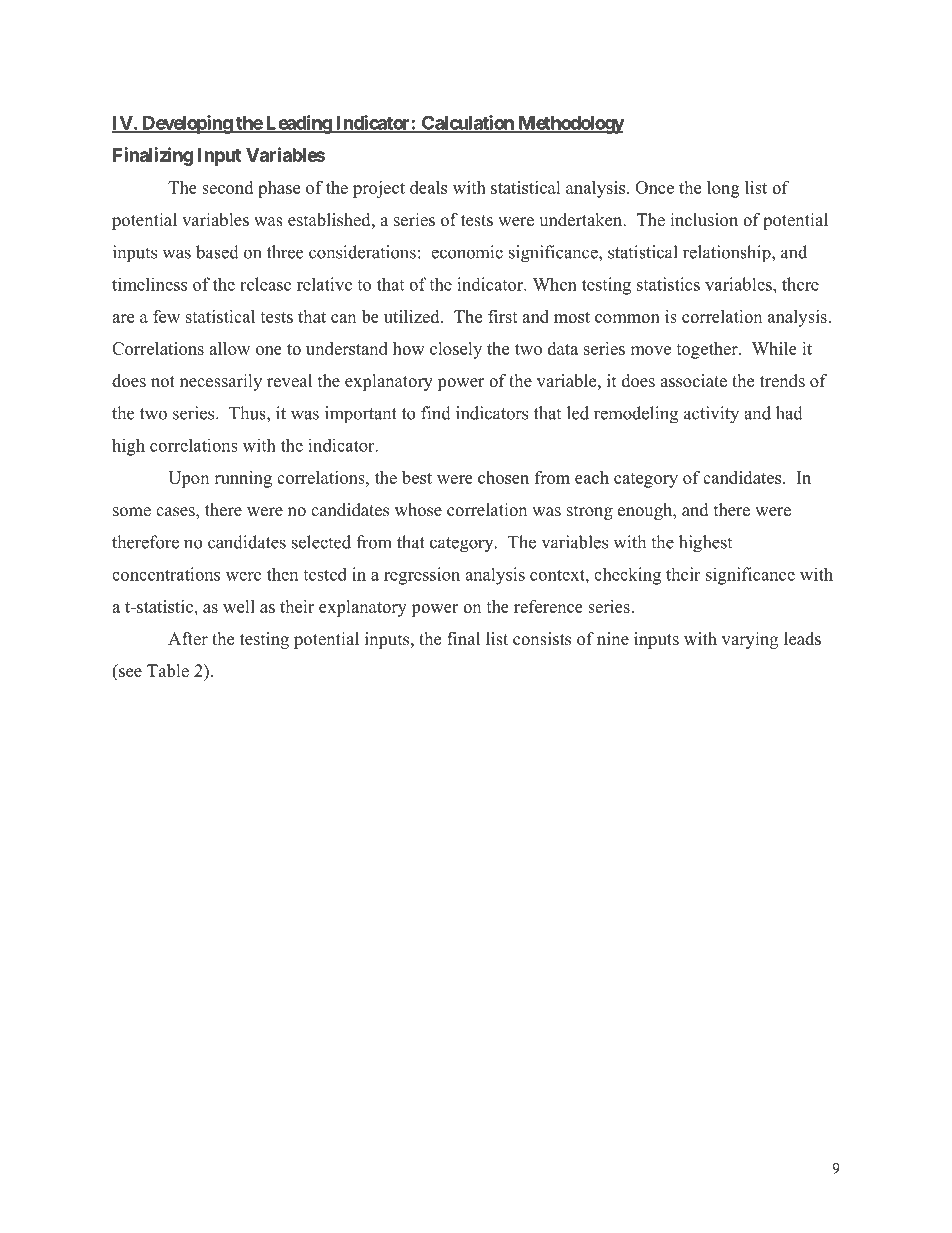 The width and height of the document is (952, 1233). Describe the element at coordinates (468, 123) in the document. I see `Calculation` at that location.
